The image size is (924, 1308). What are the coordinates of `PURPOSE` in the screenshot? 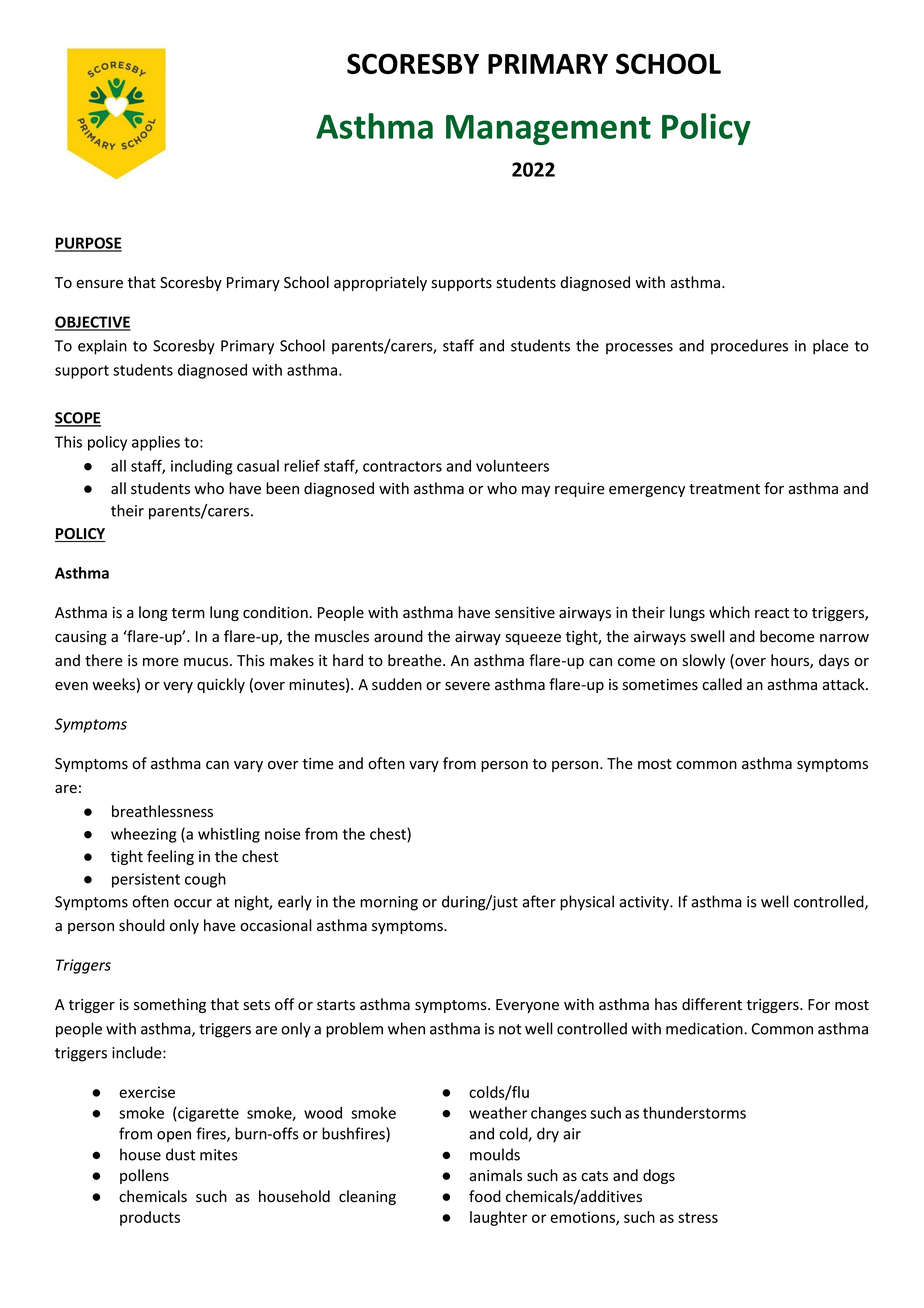 It's located at (88, 244).
